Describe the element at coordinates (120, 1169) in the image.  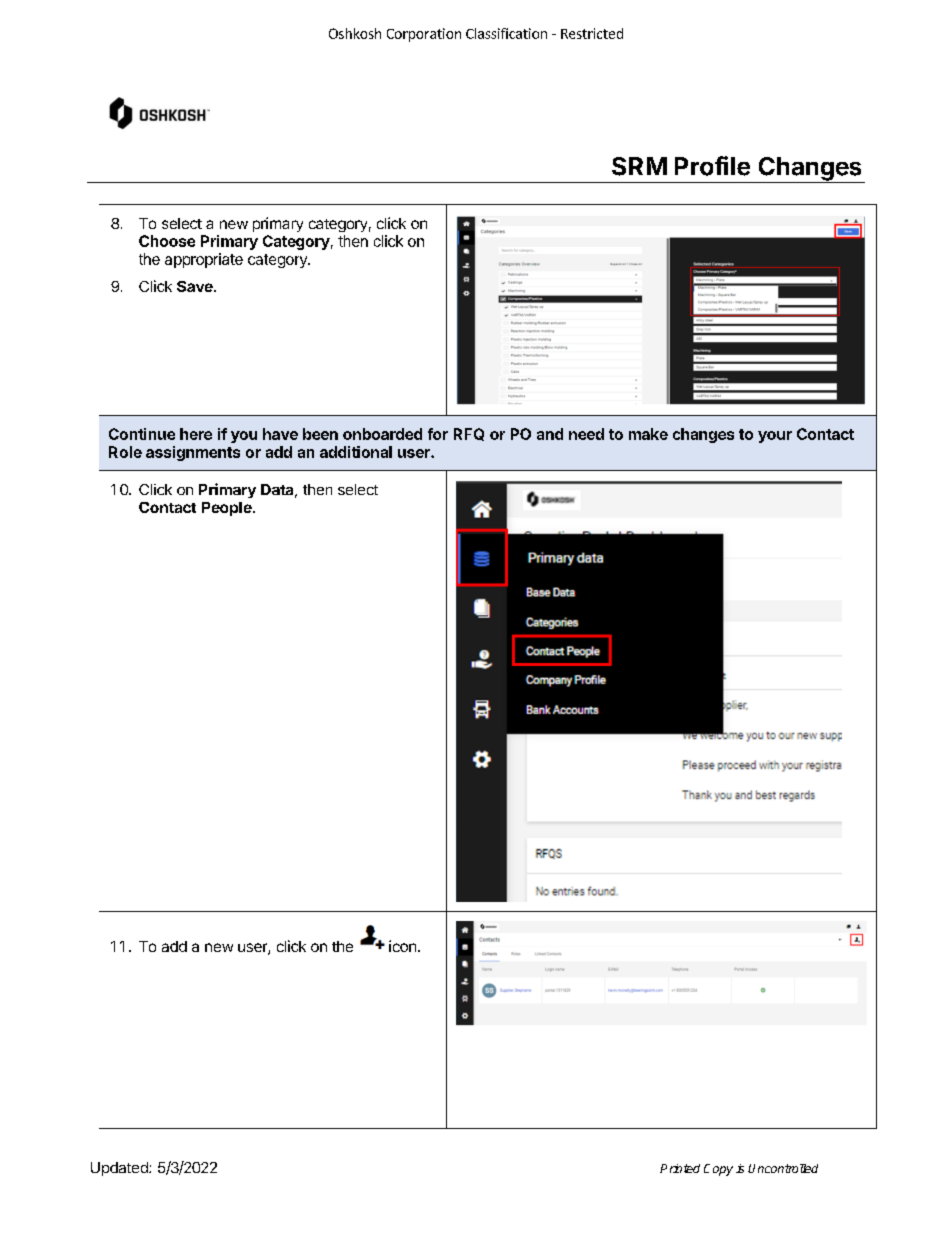
I see `Updated` at that location.
